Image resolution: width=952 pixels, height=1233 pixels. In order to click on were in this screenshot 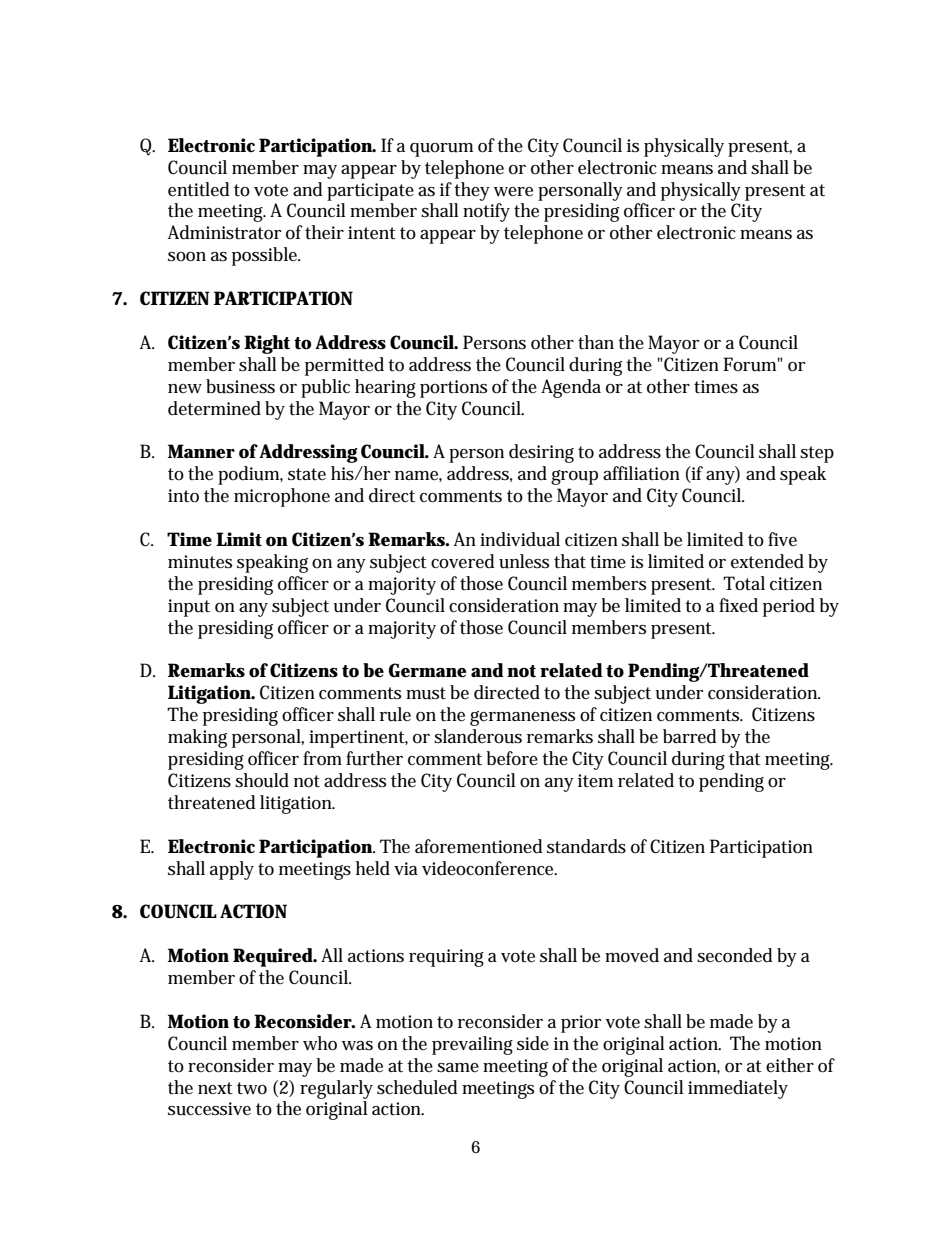, I will do `click(513, 192)`.
